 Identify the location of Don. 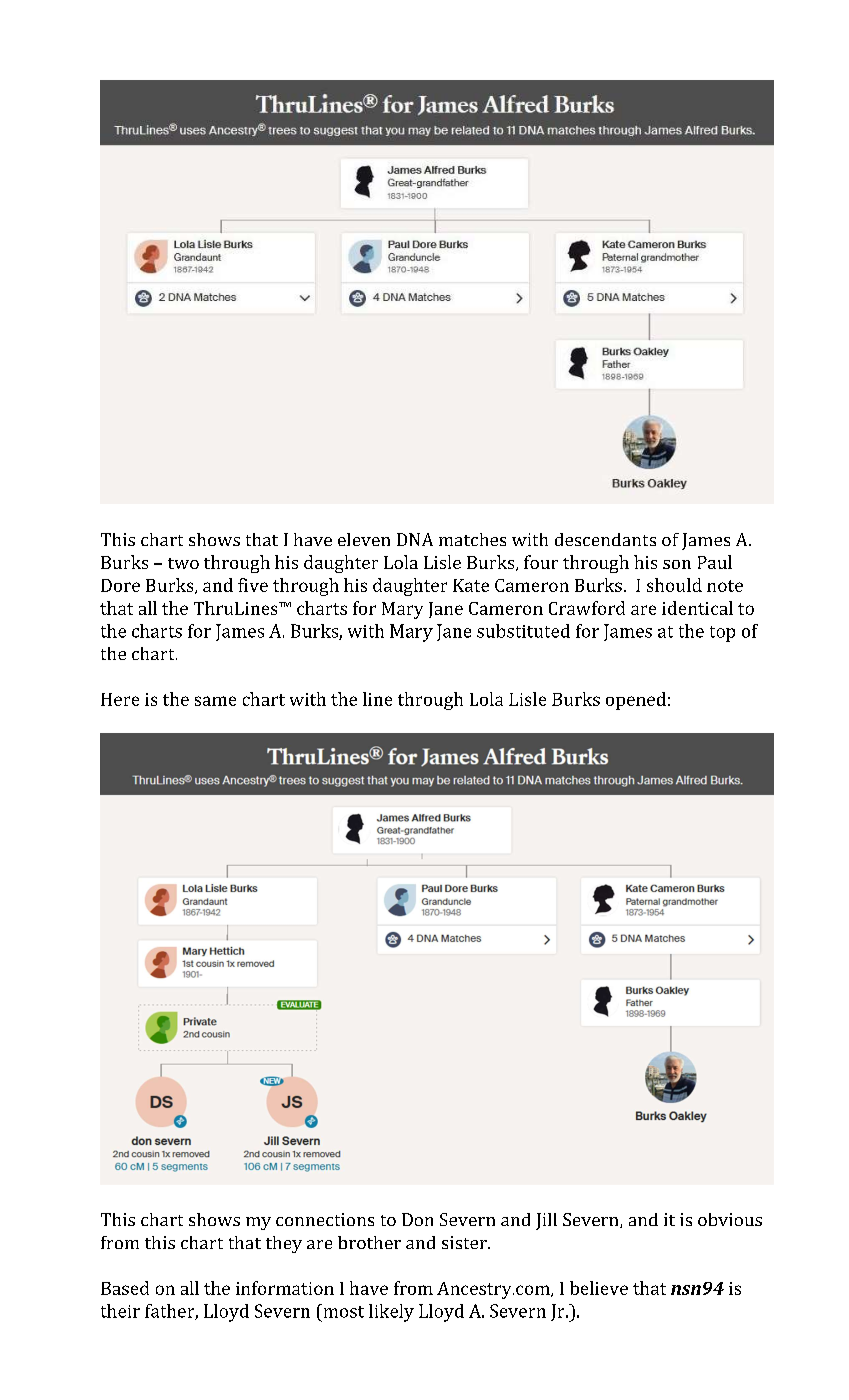
(417, 1219).
